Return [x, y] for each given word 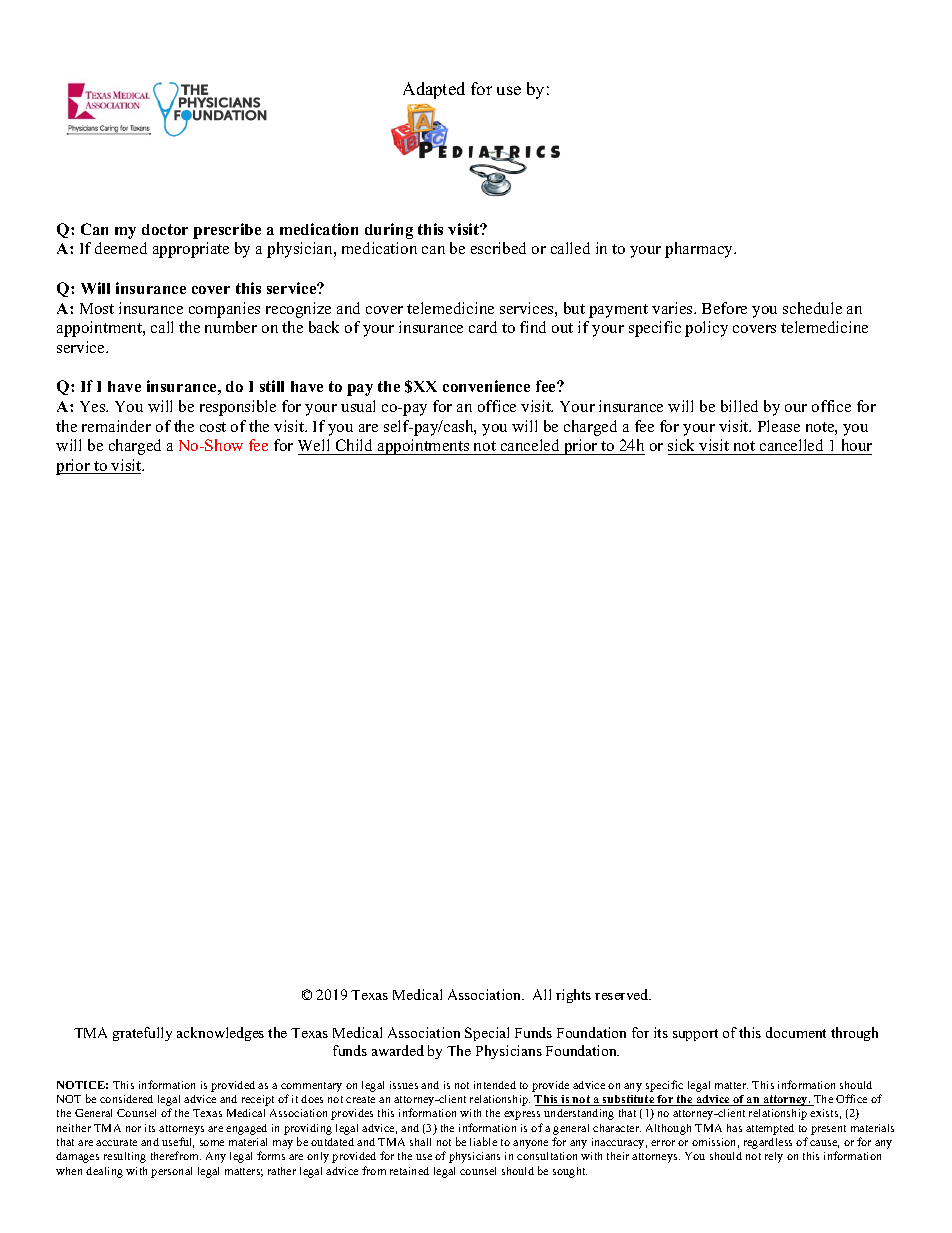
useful [178, 1142]
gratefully [142, 1034]
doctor [165, 229]
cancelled [791, 445]
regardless [768, 1143]
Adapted [434, 90]
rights [573, 996]
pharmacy [700, 250]
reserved [623, 994]
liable [483, 1141]
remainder [116, 426]
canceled [530, 445]
